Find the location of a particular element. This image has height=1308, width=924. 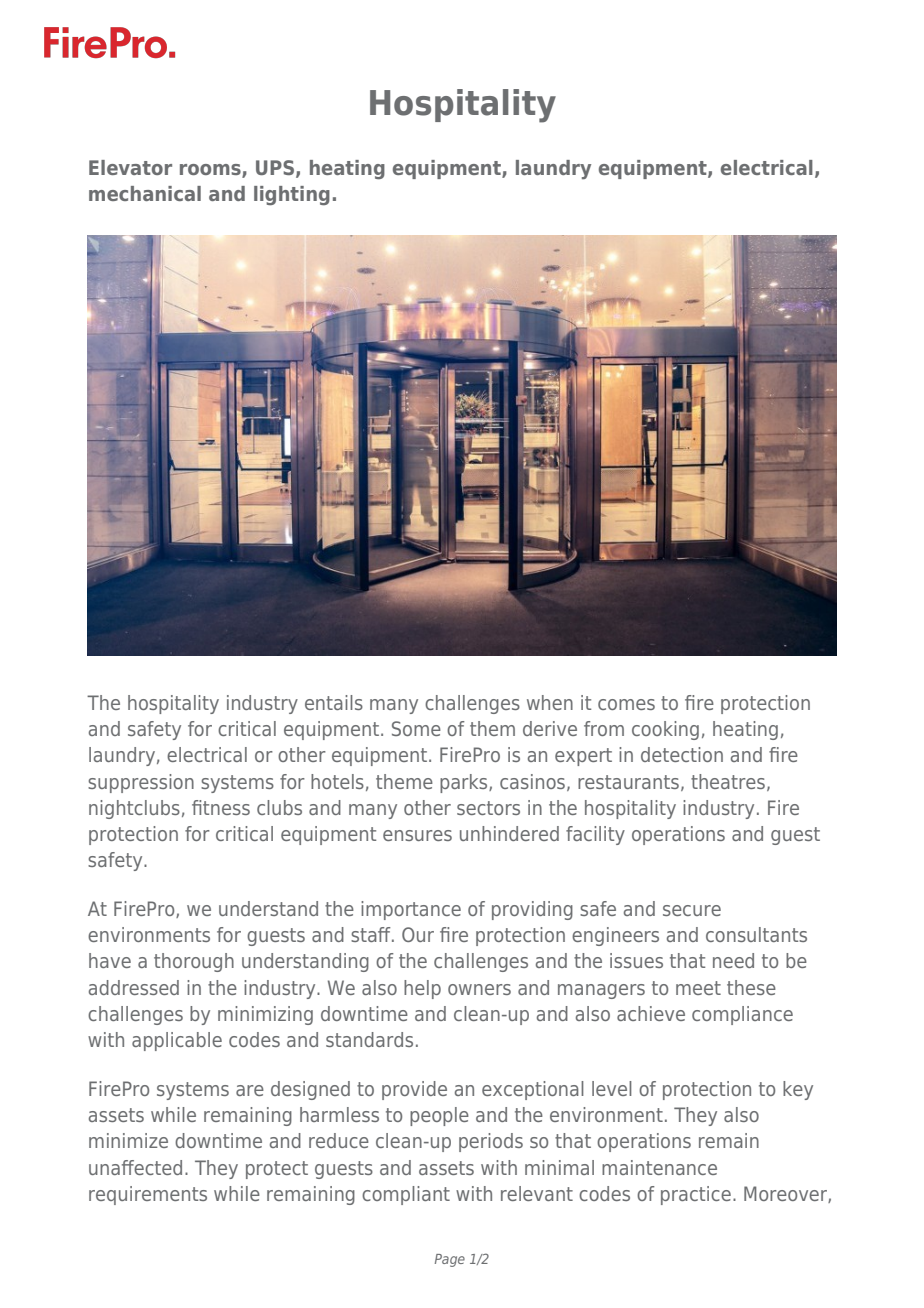

Some is located at coordinates (416, 728).
